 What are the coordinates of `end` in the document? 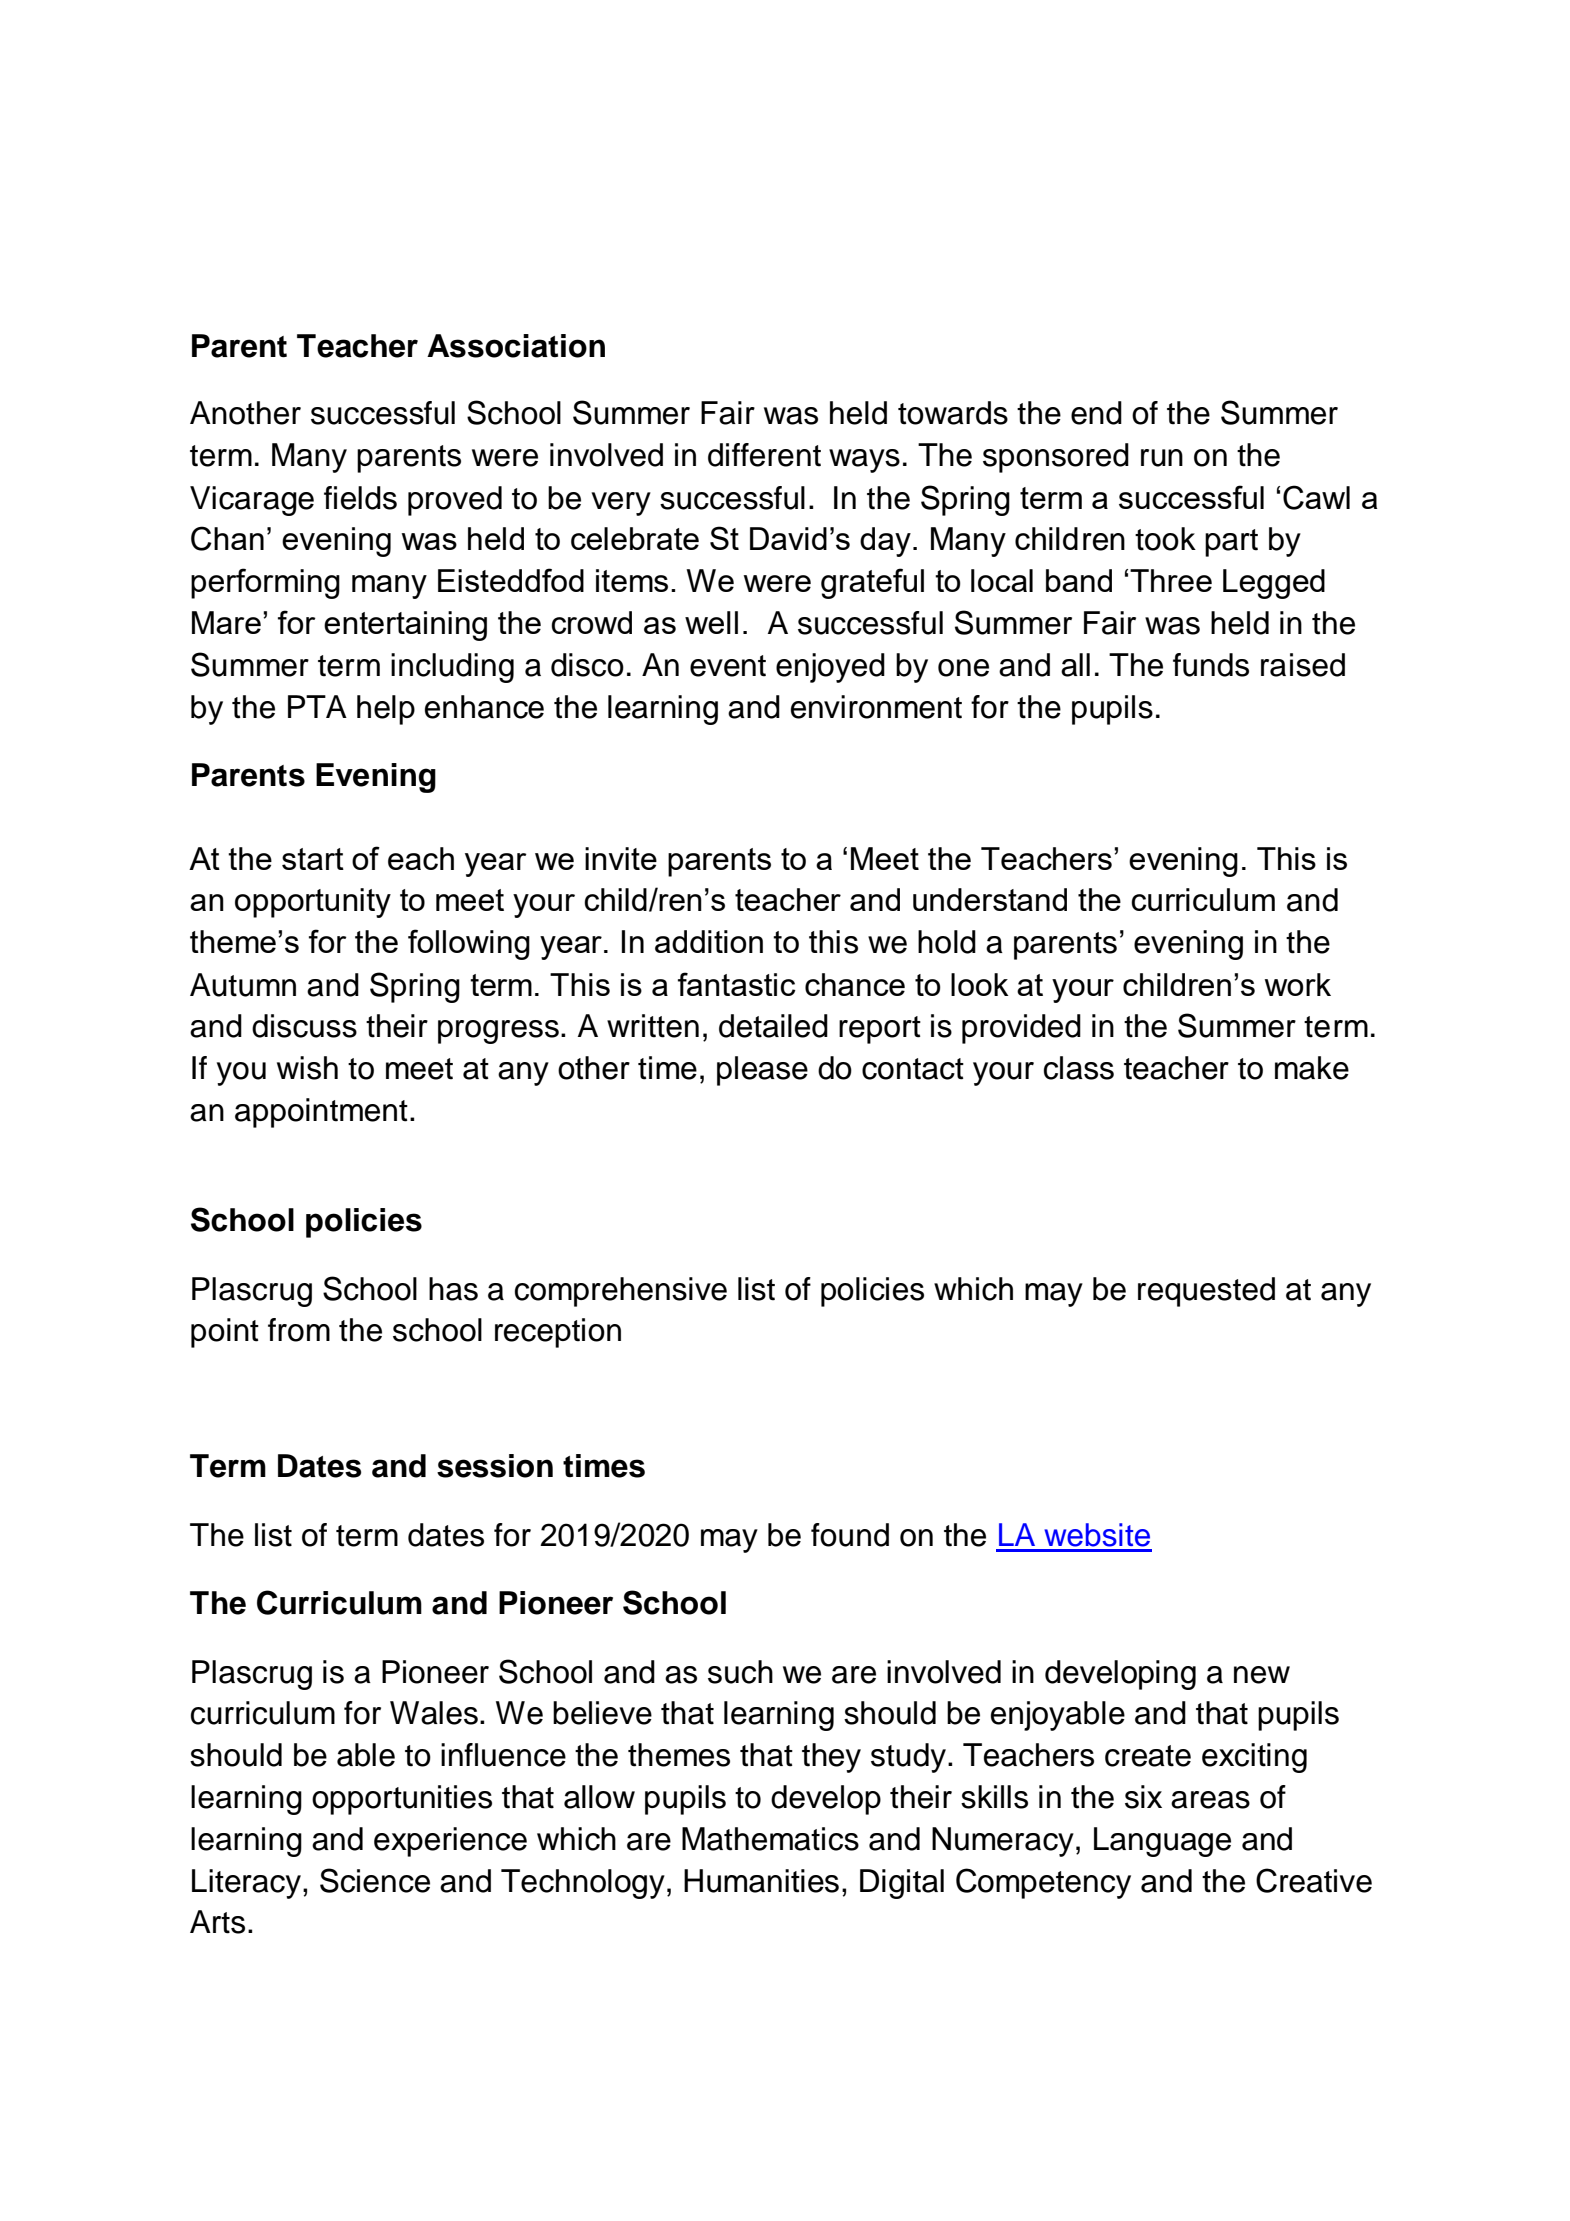 It's located at (1096, 413).
